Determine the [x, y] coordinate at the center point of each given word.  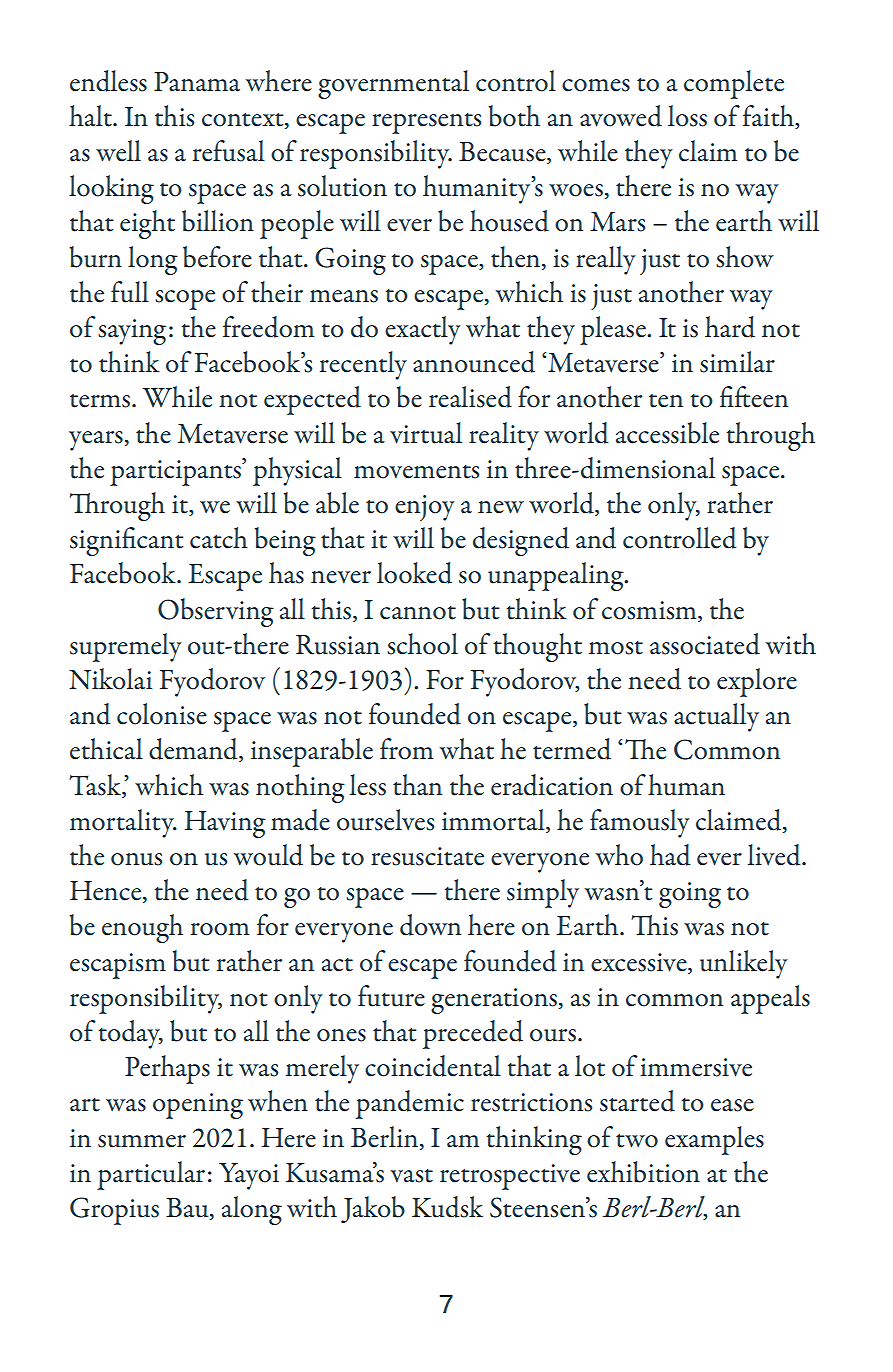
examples [714, 1140]
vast [411, 1176]
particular [151, 1175]
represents [426, 123]
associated [705, 644]
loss [687, 116]
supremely [126, 647]
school [422, 644]
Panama [197, 82]
